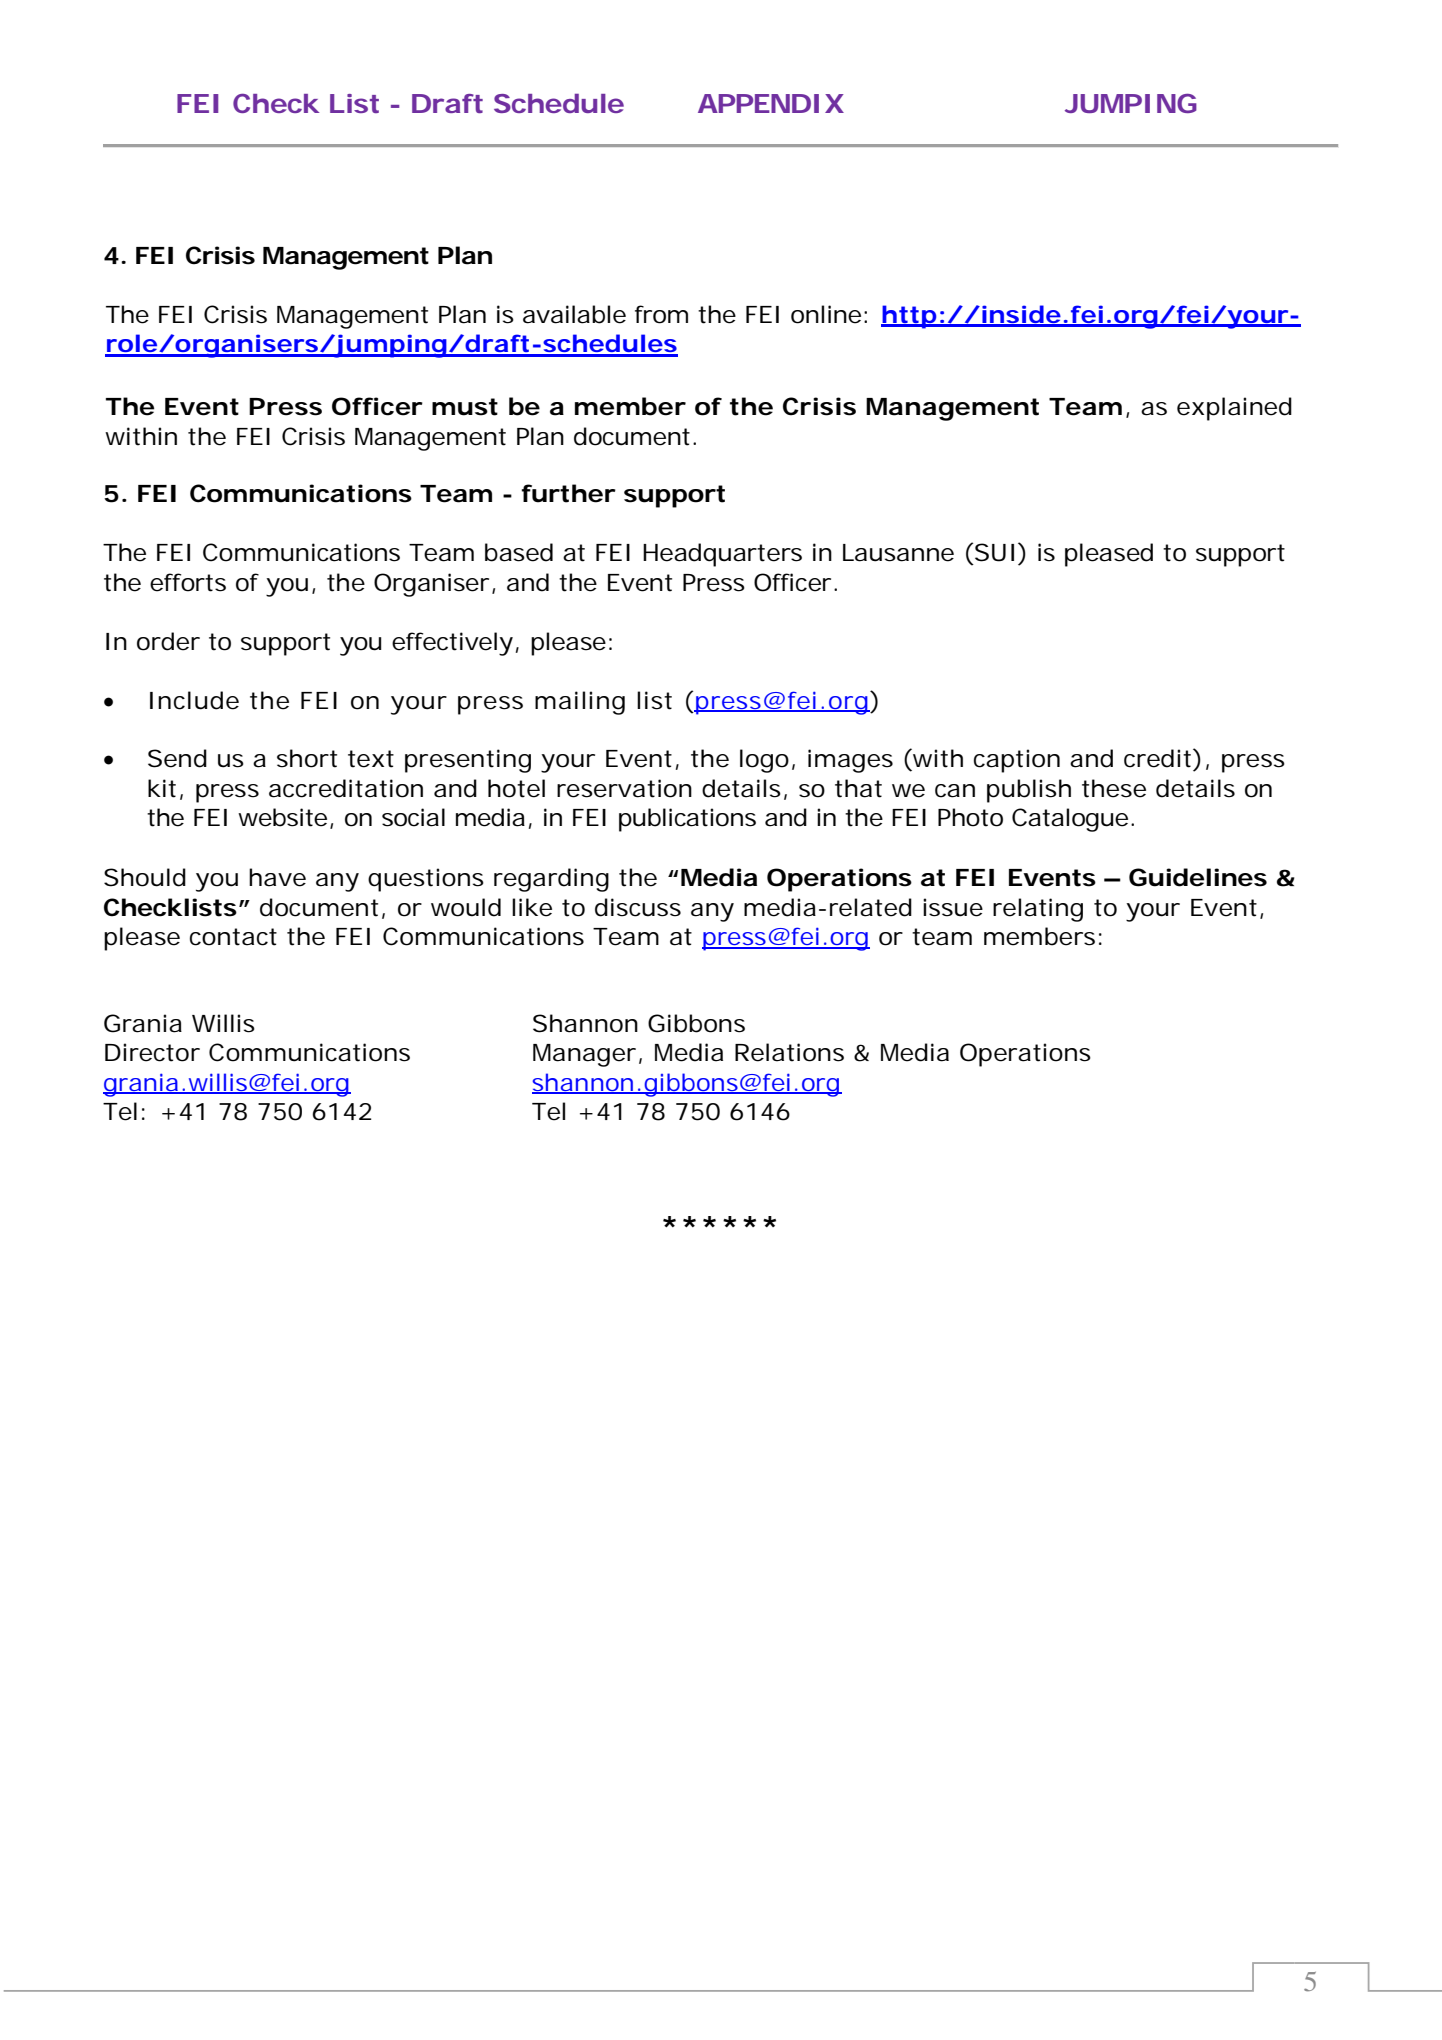 This screenshot has height=2040, width=1442. I want to click on APPENDIX, so click(771, 103).
